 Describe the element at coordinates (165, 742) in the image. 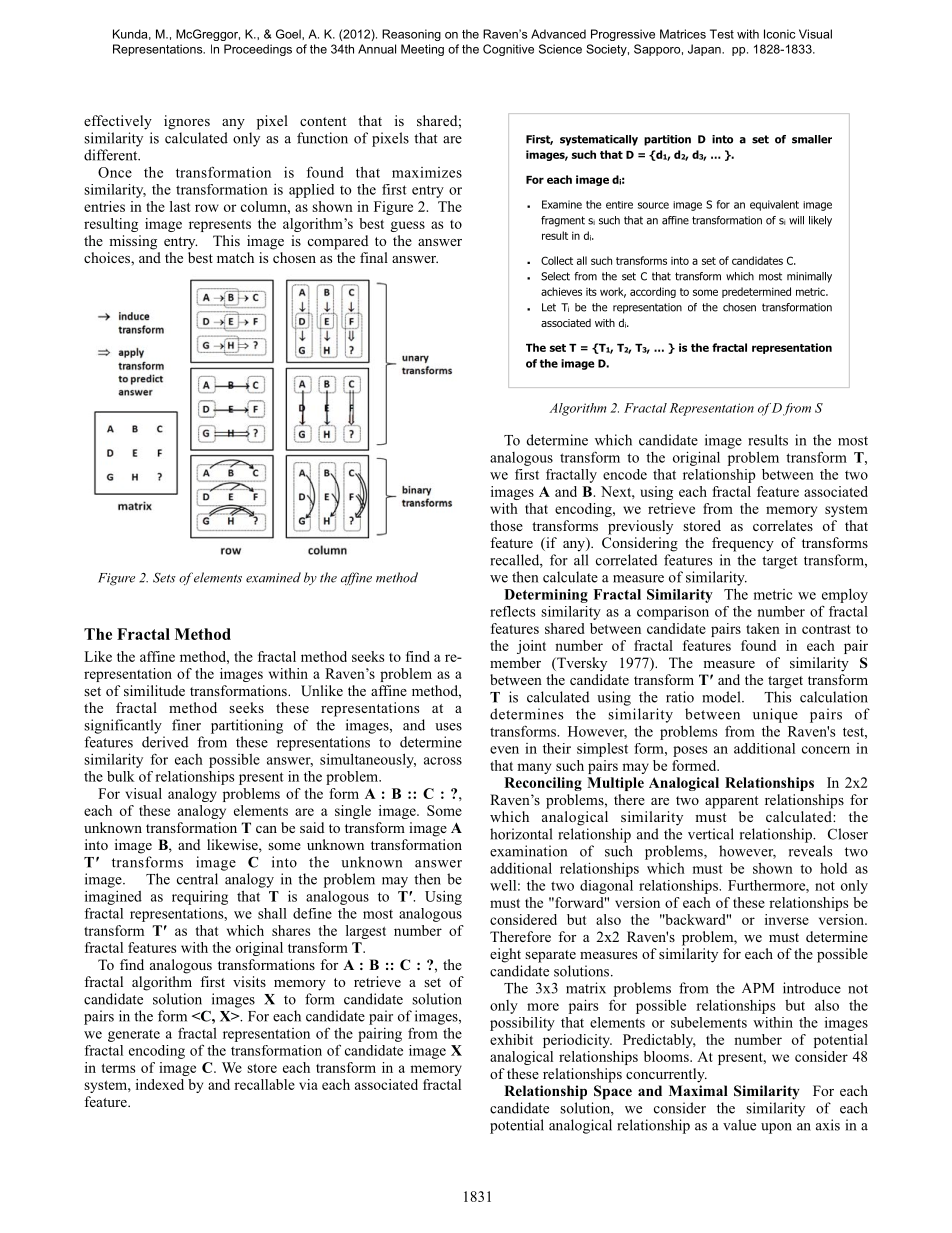

I see `derived` at that location.
